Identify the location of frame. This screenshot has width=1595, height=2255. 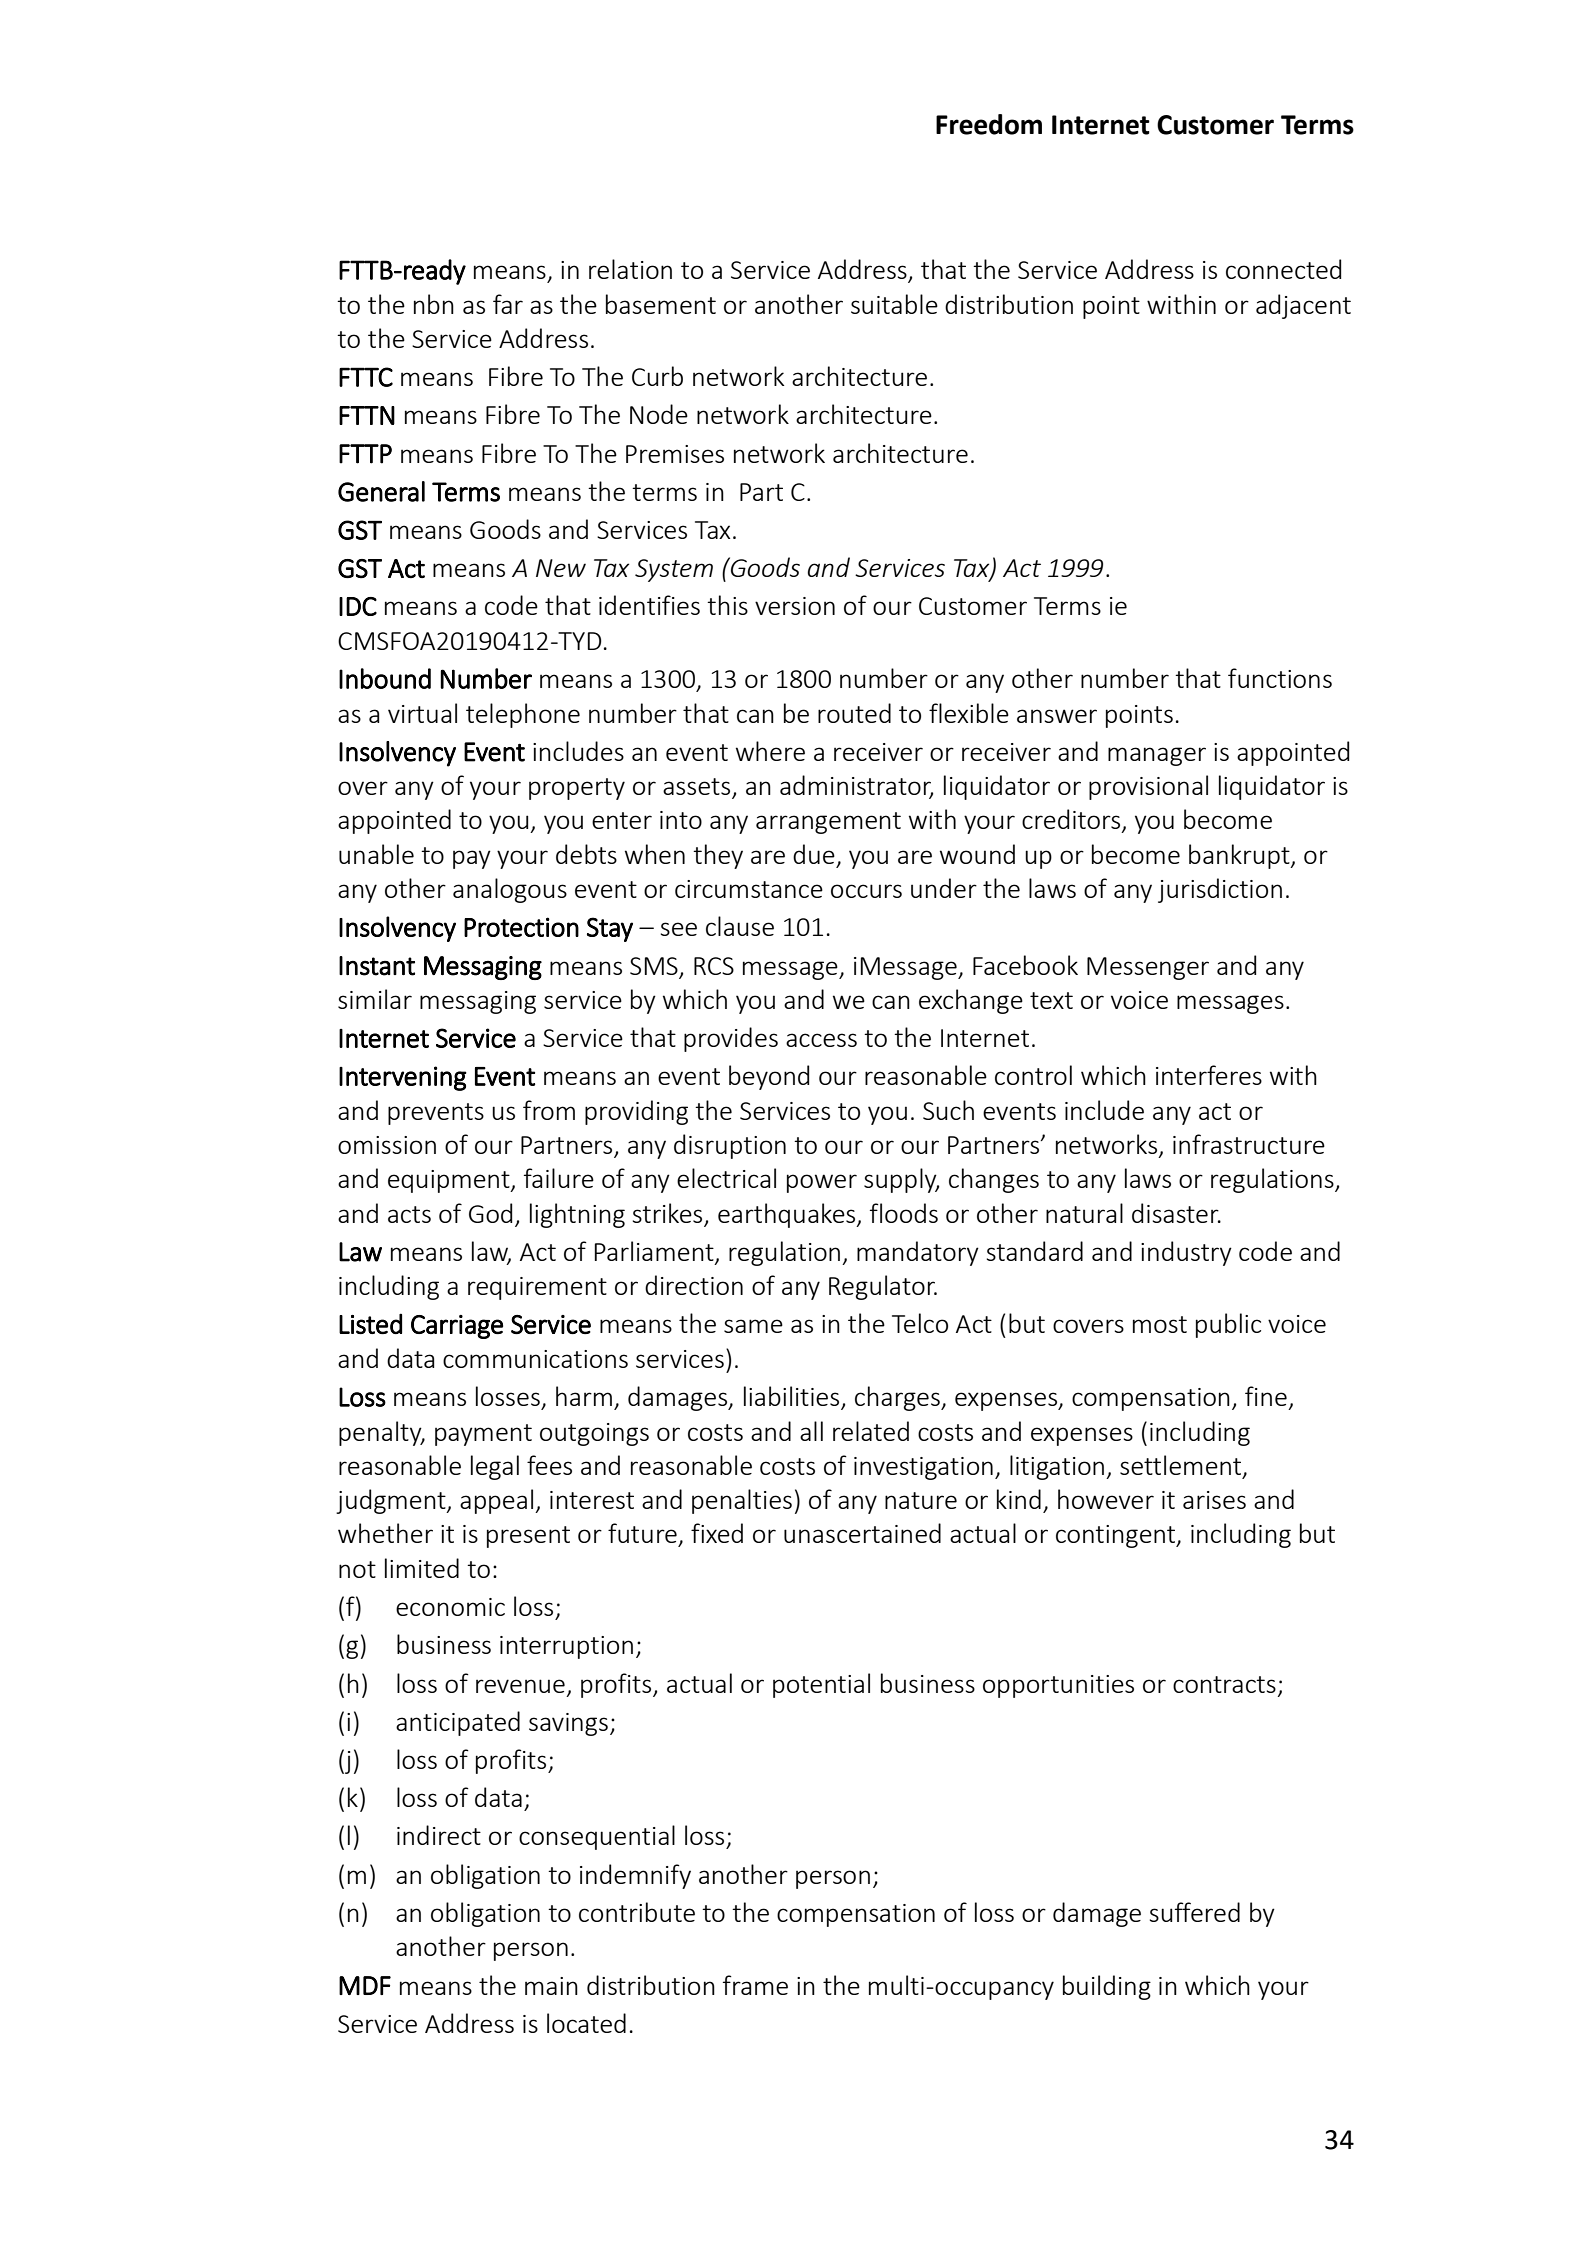
(755, 1985).
